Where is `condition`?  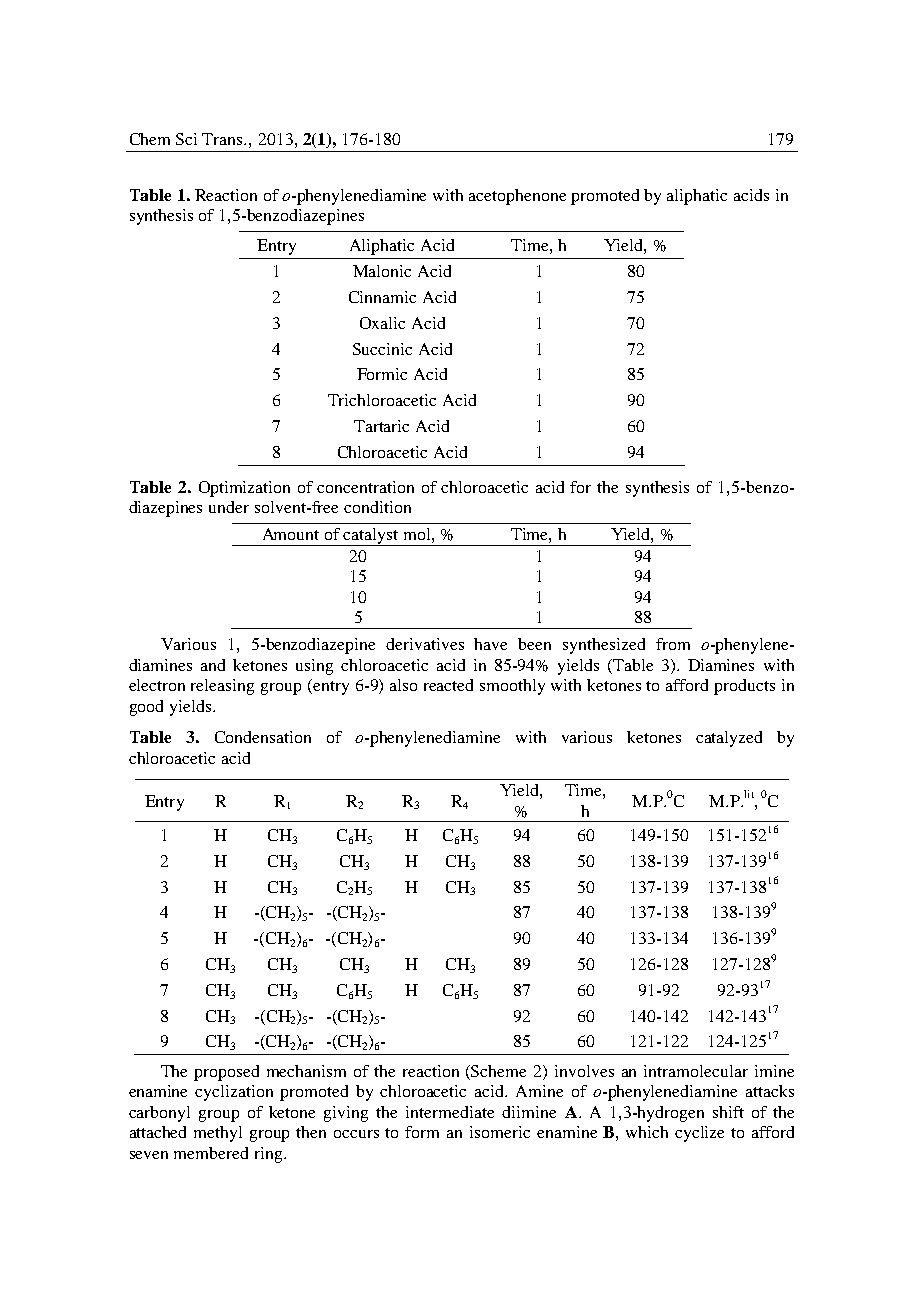 condition is located at coordinates (377, 507).
